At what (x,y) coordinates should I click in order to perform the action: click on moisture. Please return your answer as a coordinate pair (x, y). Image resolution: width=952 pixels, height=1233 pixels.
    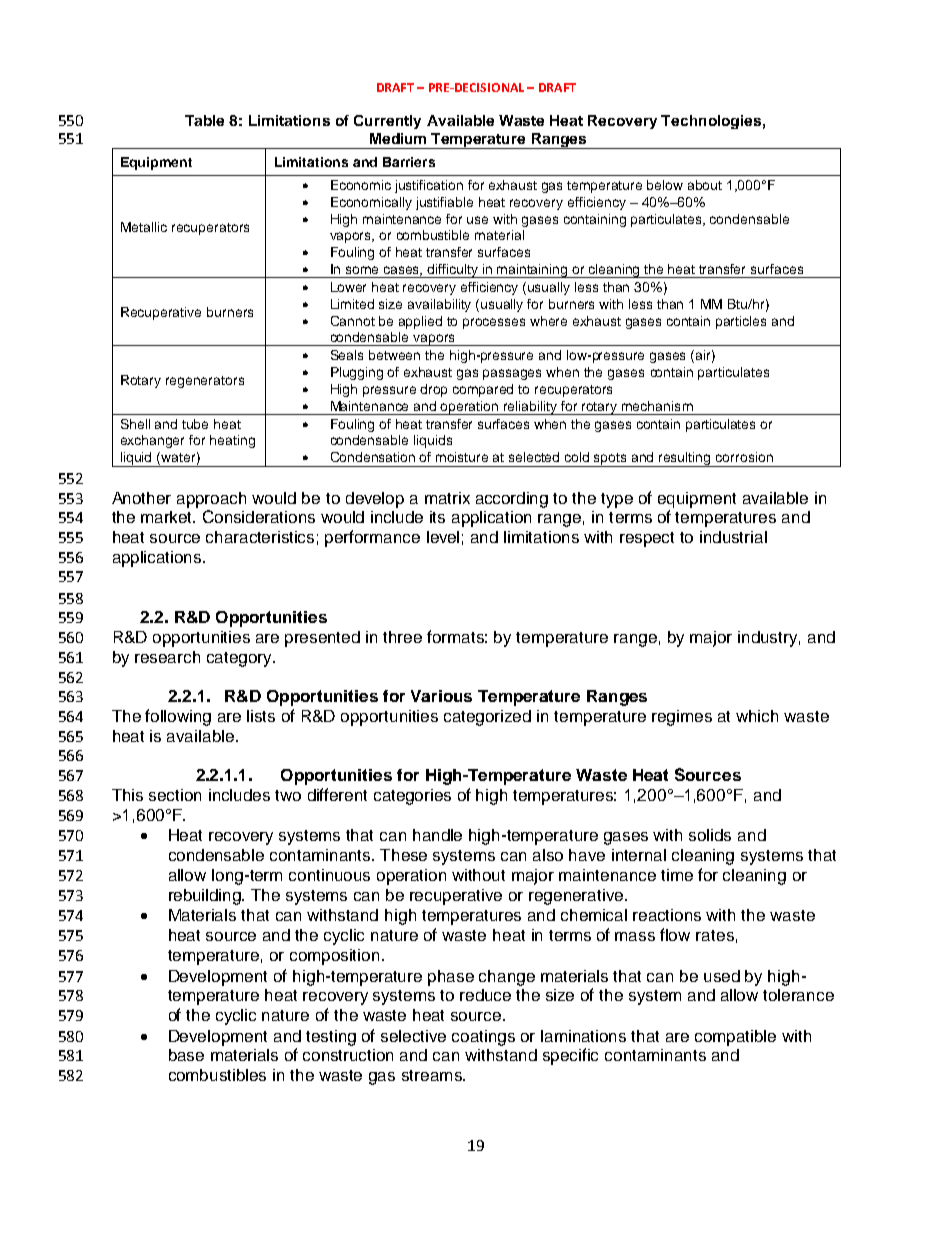
    Looking at the image, I should click on (462, 457).
